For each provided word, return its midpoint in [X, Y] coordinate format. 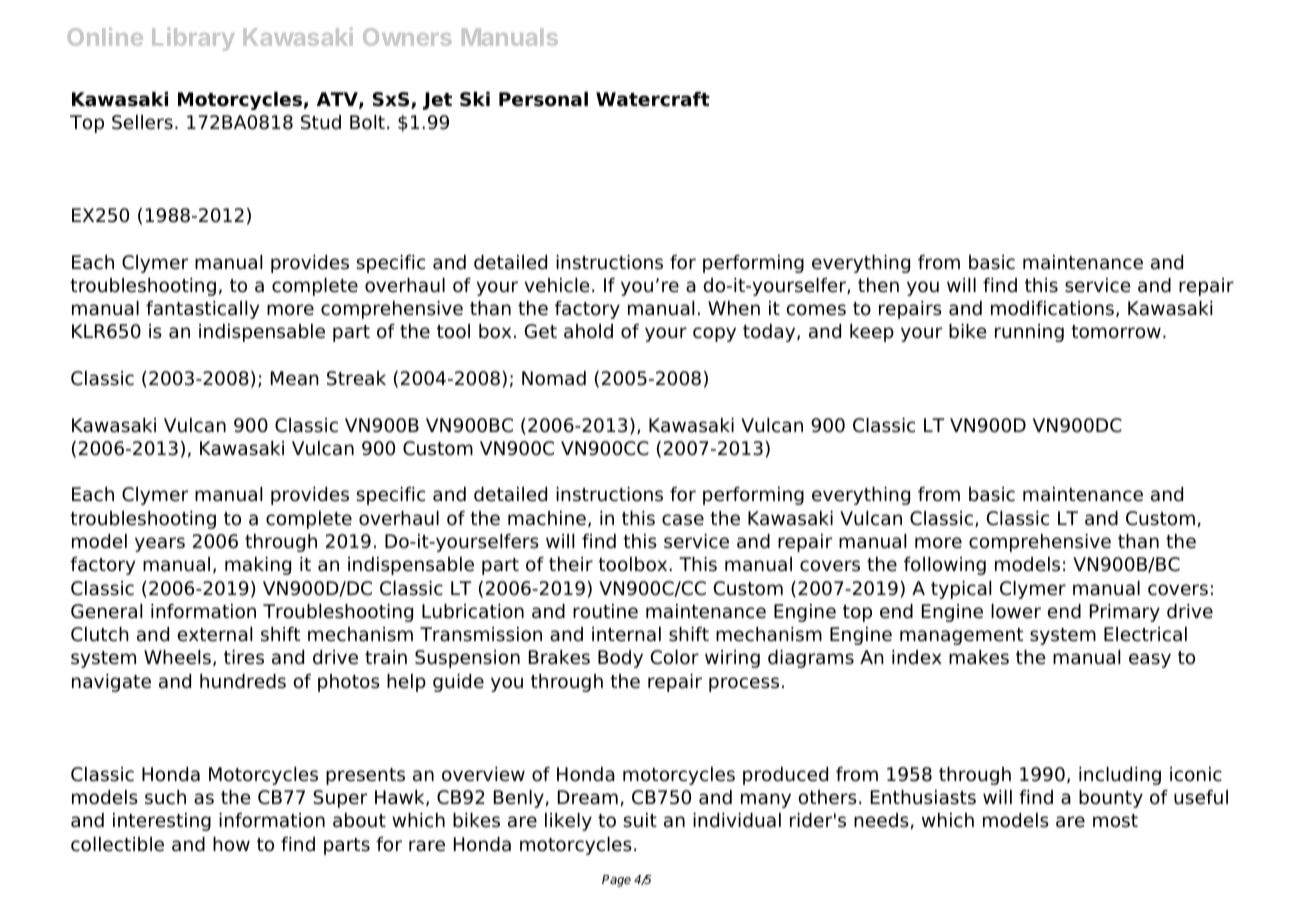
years [160, 544]
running [1029, 333]
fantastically [203, 310]
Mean [295, 378]
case [683, 520]
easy [1150, 660]
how [231, 844]
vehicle [557, 285]
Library [193, 39]
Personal [543, 99]
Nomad [554, 378]
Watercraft [653, 99]
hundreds [243, 681]
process [744, 684]
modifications [1052, 308]
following [945, 566]
